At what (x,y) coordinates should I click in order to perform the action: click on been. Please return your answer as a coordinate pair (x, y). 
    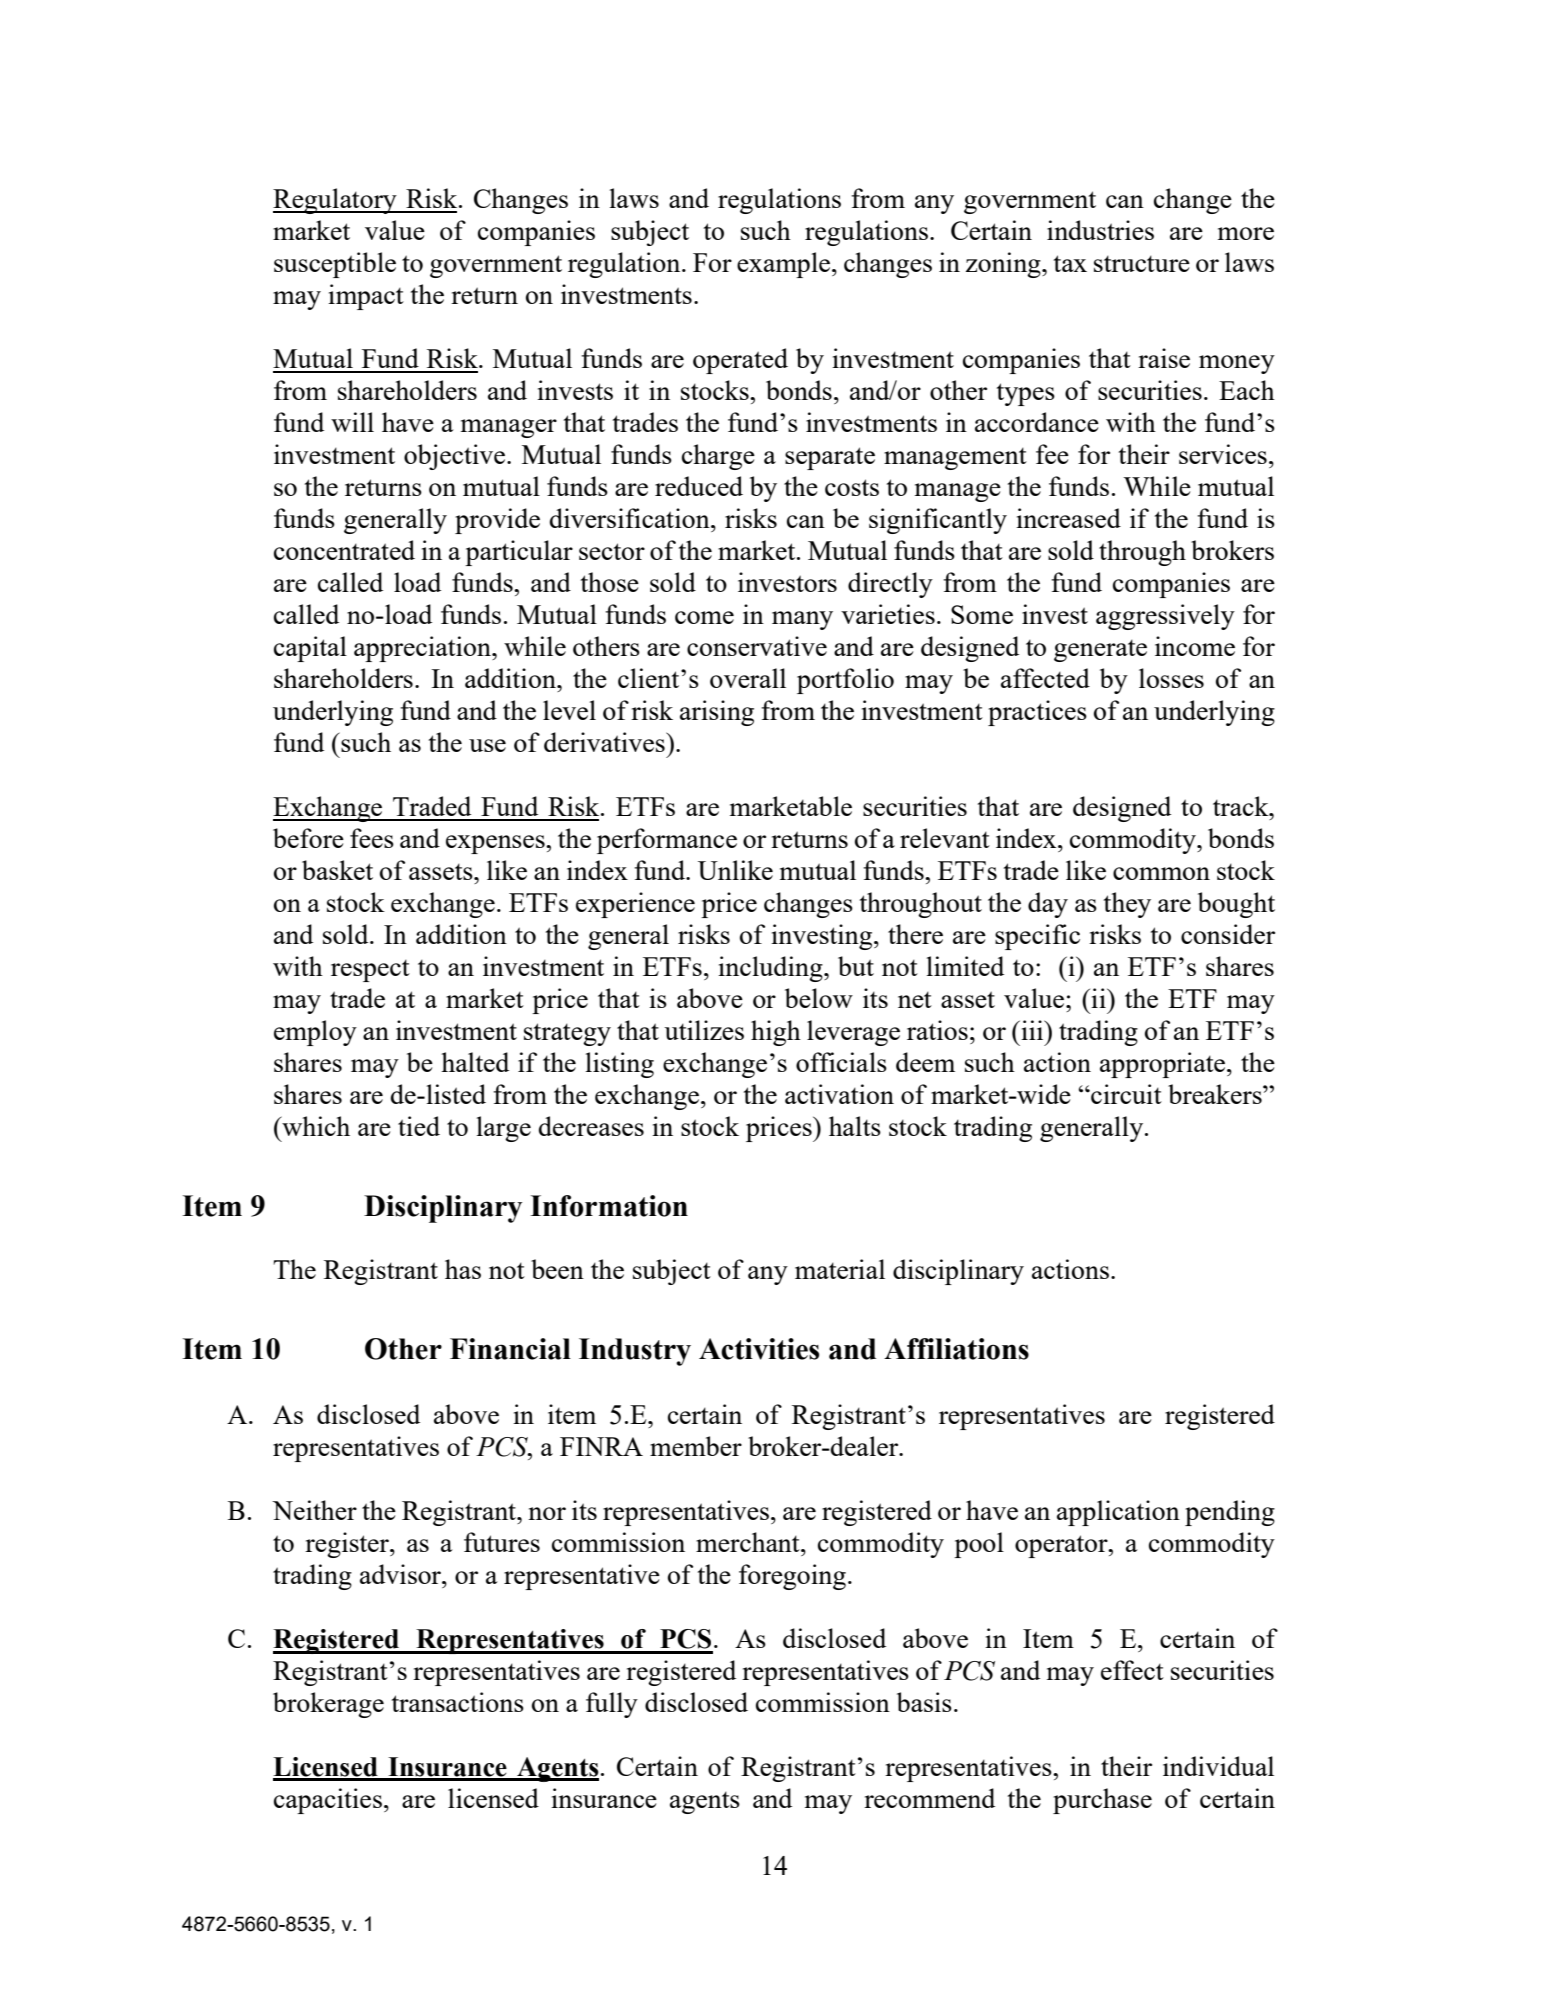
    Looking at the image, I should click on (557, 1269).
